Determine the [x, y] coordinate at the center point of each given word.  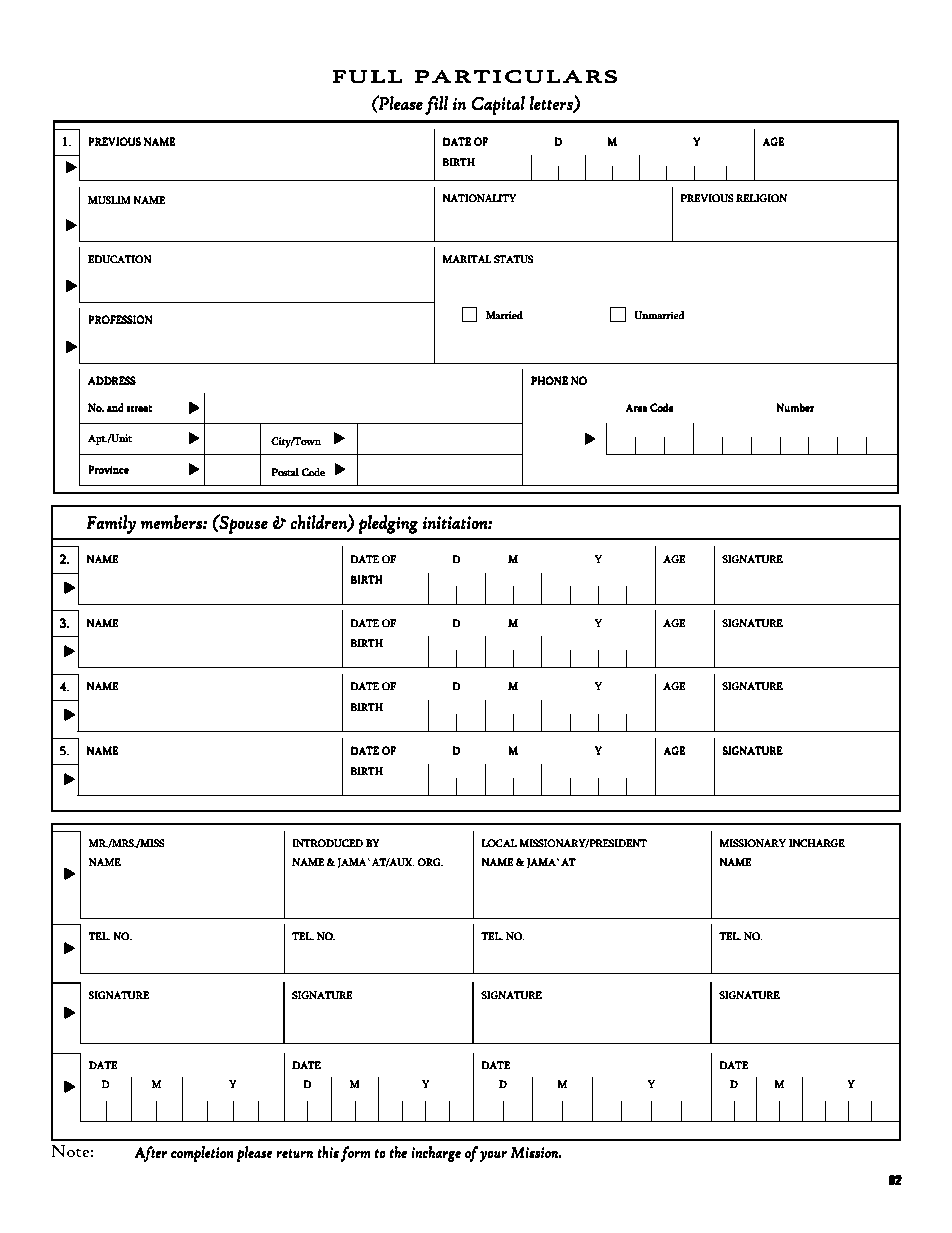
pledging [388, 524]
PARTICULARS [516, 77]
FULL [367, 77]
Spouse [243, 524]
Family [111, 524]
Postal [285, 472]
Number [795, 407]
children [320, 523]
